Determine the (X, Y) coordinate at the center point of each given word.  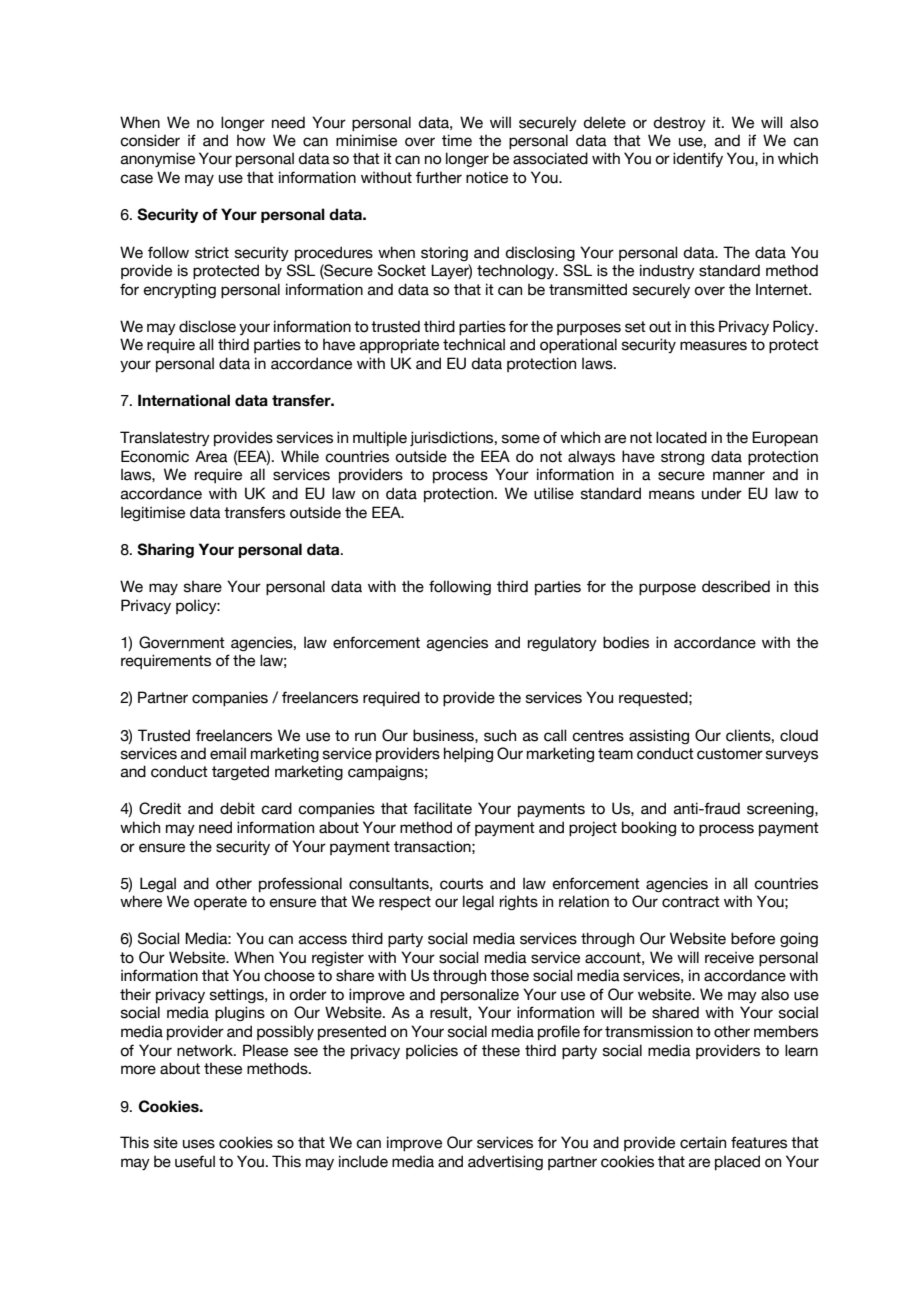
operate (220, 903)
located (681, 437)
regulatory (562, 643)
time (457, 140)
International (184, 400)
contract (691, 902)
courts (461, 884)
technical (474, 344)
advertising (505, 1162)
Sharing (165, 550)
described (736, 586)
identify (698, 159)
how (251, 141)
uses (199, 1144)
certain (703, 1142)
